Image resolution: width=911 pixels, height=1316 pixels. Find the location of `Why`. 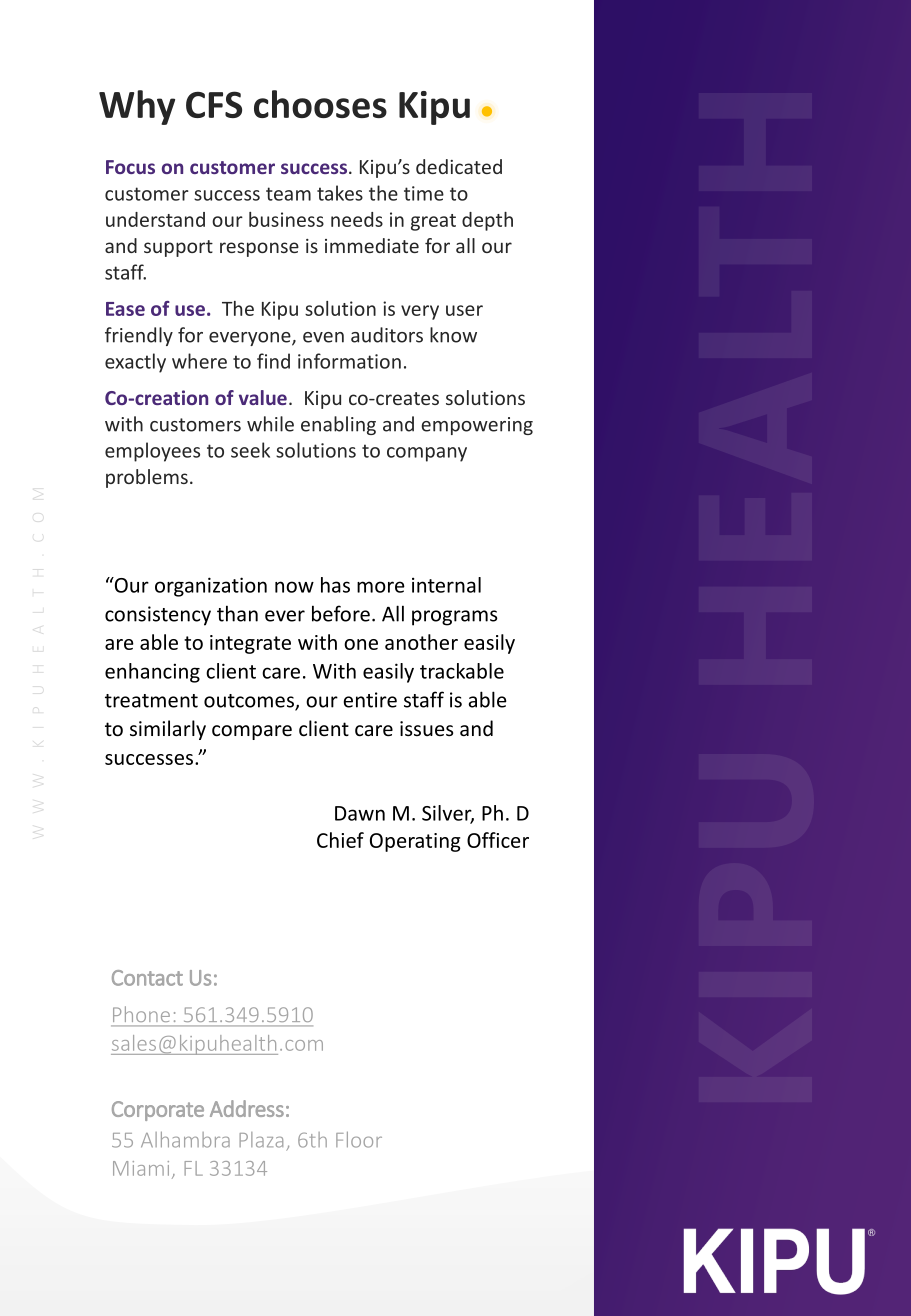

Why is located at coordinates (137, 107).
